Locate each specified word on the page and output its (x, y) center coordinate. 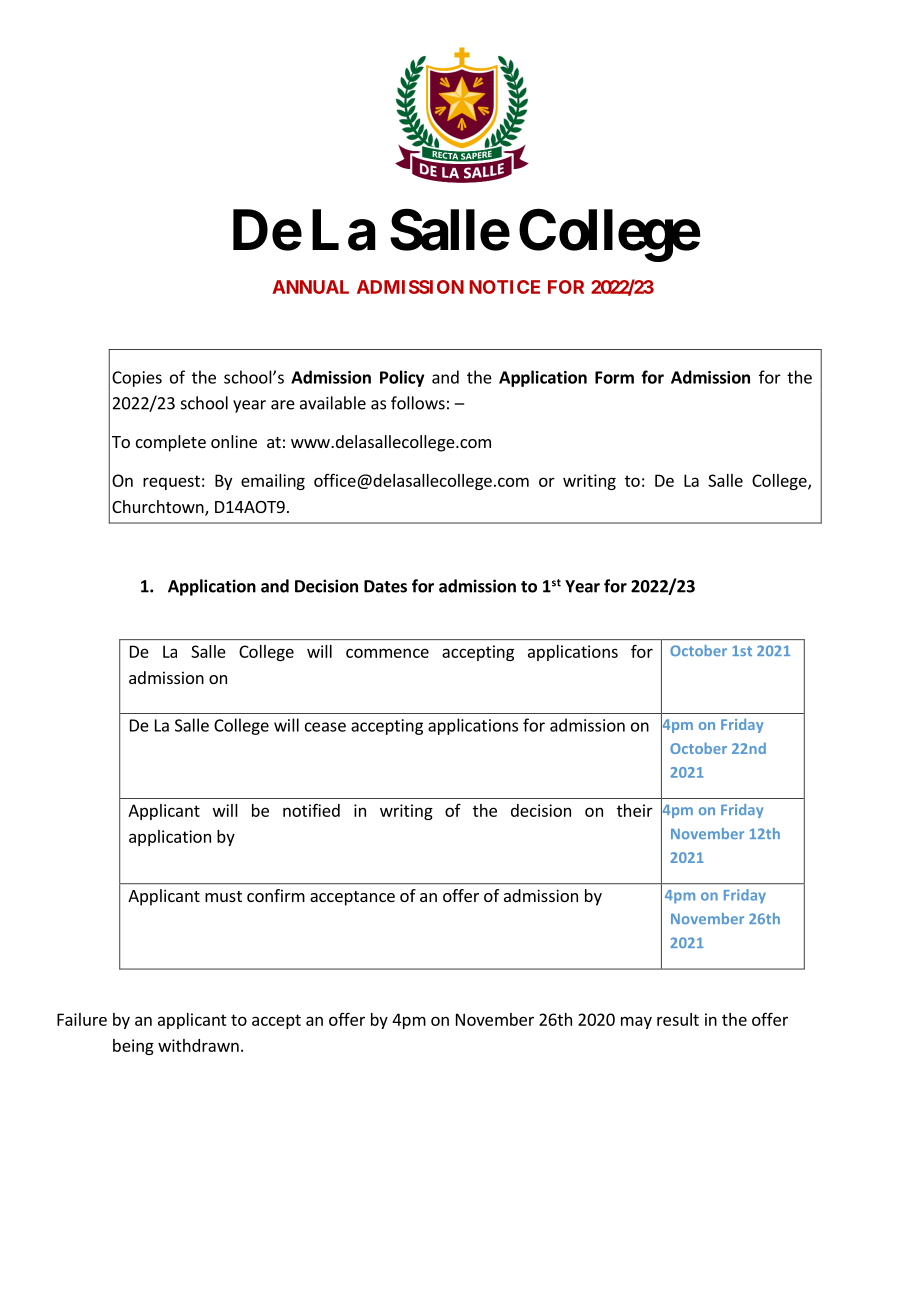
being (133, 1047)
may (636, 1022)
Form (614, 377)
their (635, 810)
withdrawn (198, 1045)
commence (387, 653)
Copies (137, 379)
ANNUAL (310, 287)
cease (325, 727)
